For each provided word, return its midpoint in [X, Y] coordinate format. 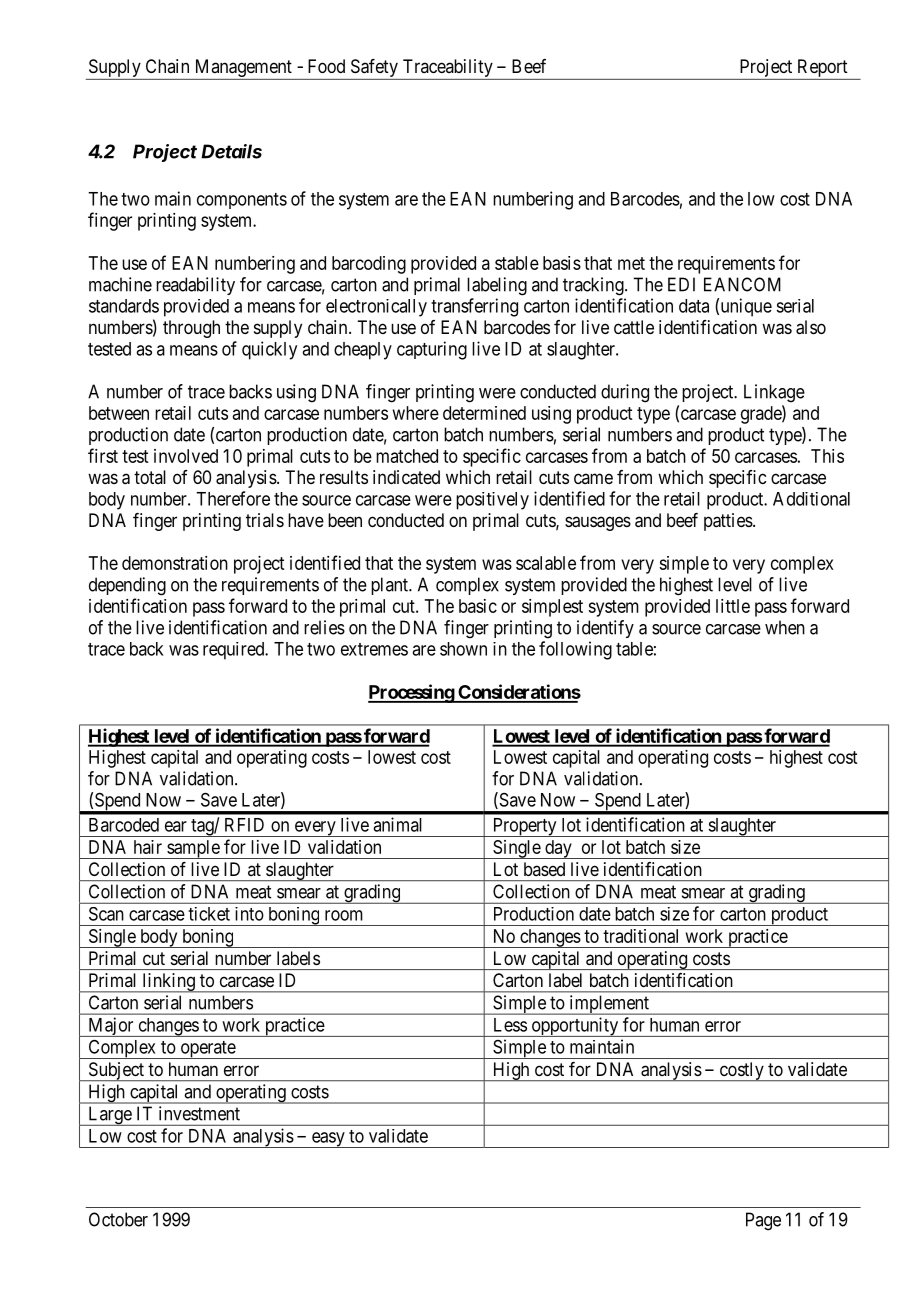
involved [186, 456]
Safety [374, 68]
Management [244, 68]
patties [728, 522]
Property [524, 827]
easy [328, 1140]
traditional [640, 936]
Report [823, 68]
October [118, 1219]
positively [492, 501]
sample [193, 849]
